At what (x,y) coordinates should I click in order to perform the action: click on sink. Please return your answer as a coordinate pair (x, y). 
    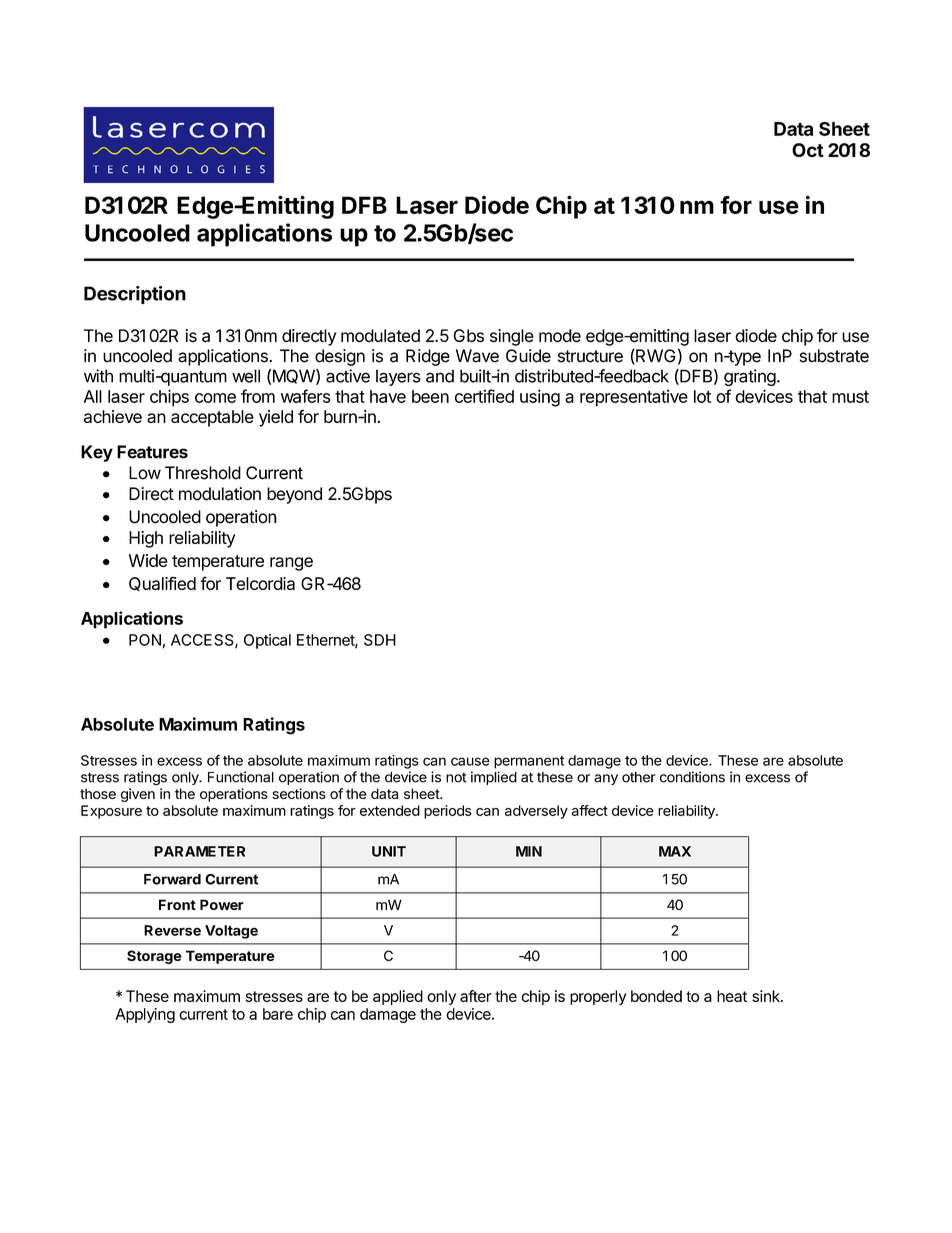
    Looking at the image, I should click on (767, 996).
